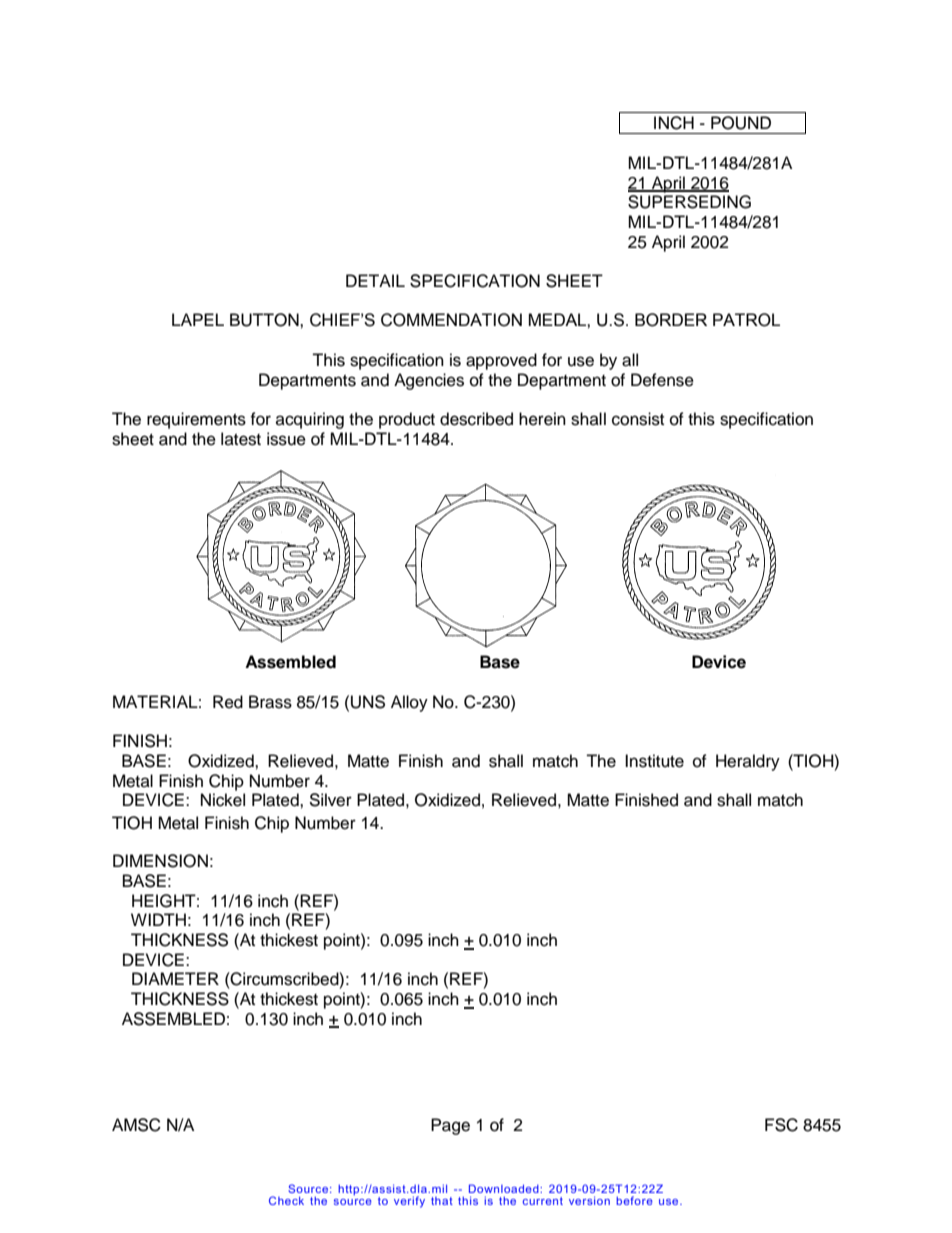  I want to click on POUND, so click(741, 123).
